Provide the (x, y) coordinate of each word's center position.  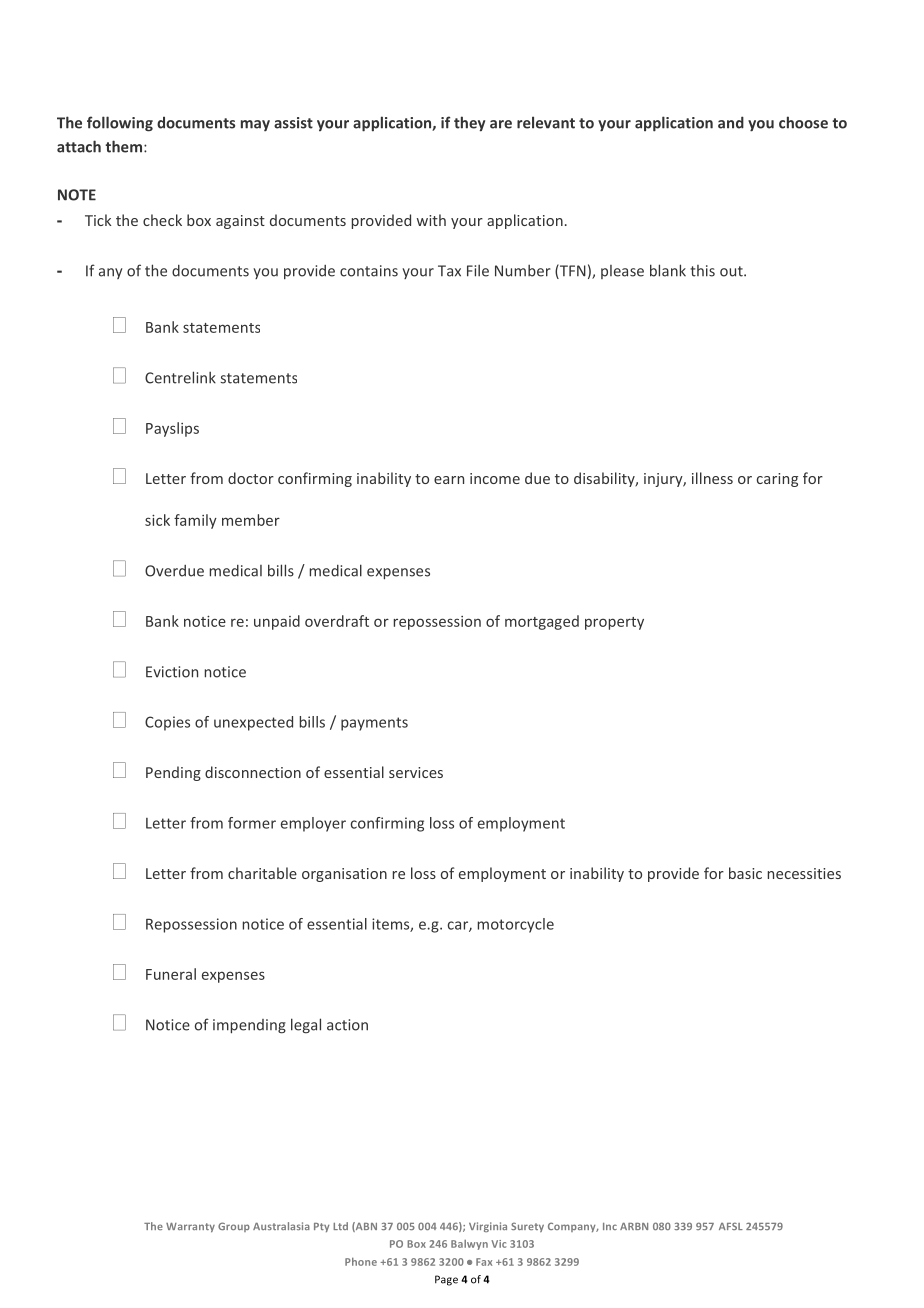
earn (449, 480)
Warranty (190, 1227)
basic (745, 873)
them (123, 146)
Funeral (171, 974)
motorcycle (516, 925)
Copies (167, 723)
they (469, 124)
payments (374, 724)
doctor (251, 478)
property (614, 623)
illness (712, 478)
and (731, 122)
